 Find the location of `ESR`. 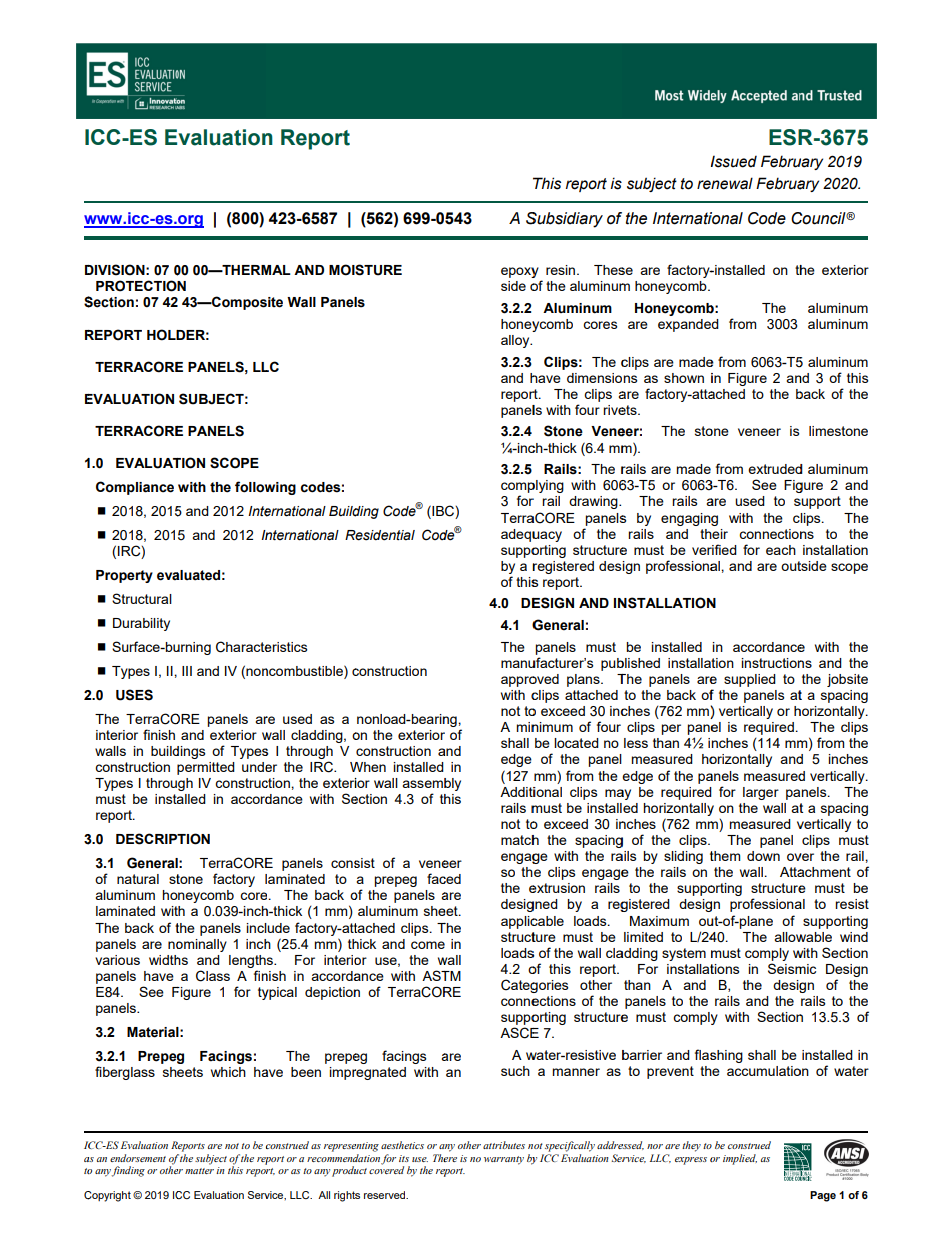

ESR is located at coordinates (792, 137).
